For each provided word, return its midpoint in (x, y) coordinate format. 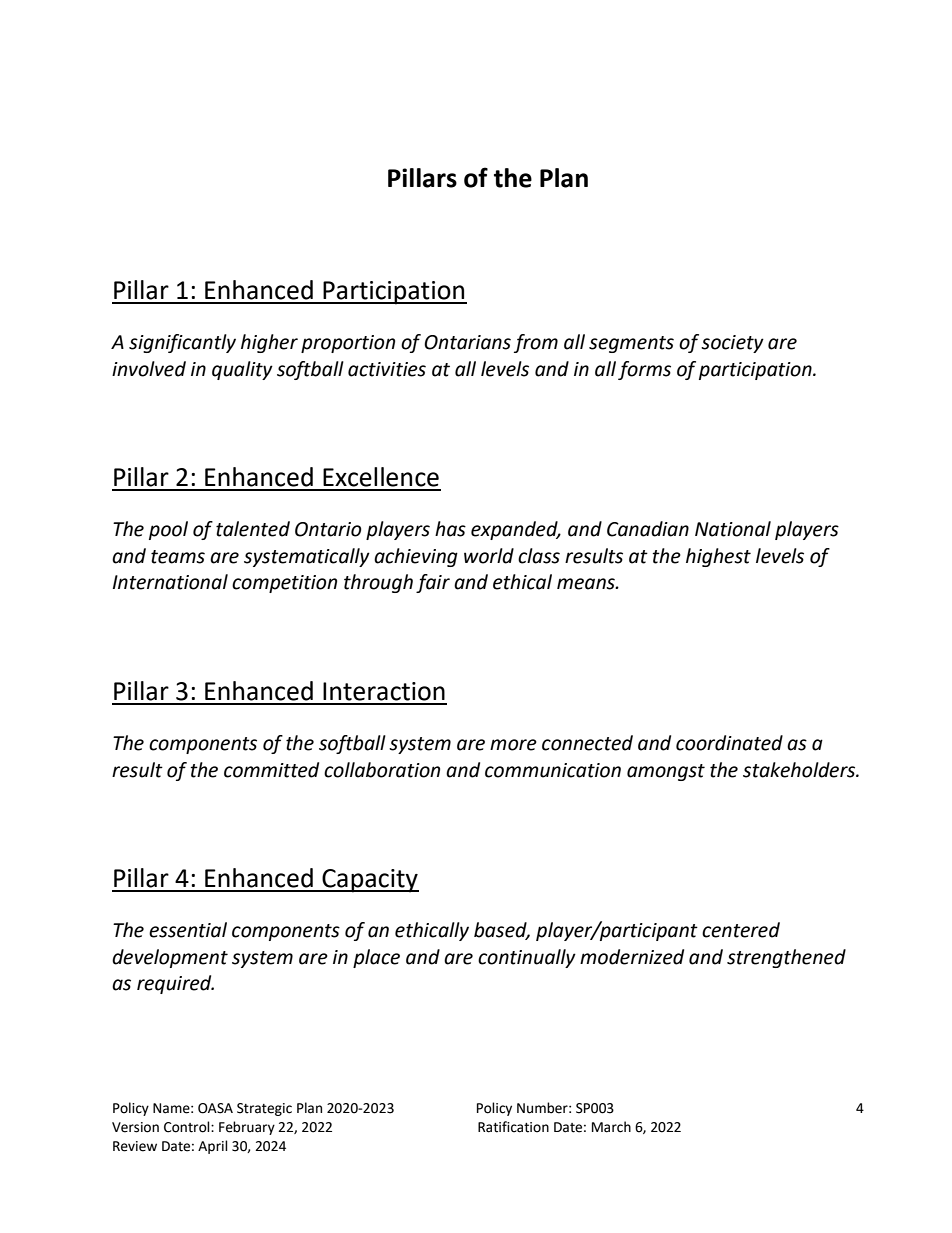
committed (271, 770)
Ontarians (467, 342)
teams (178, 557)
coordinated (729, 743)
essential (188, 930)
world (489, 556)
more (513, 745)
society (732, 344)
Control (188, 1127)
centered (741, 930)
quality (242, 370)
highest (718, 557)
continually (527, 958)
